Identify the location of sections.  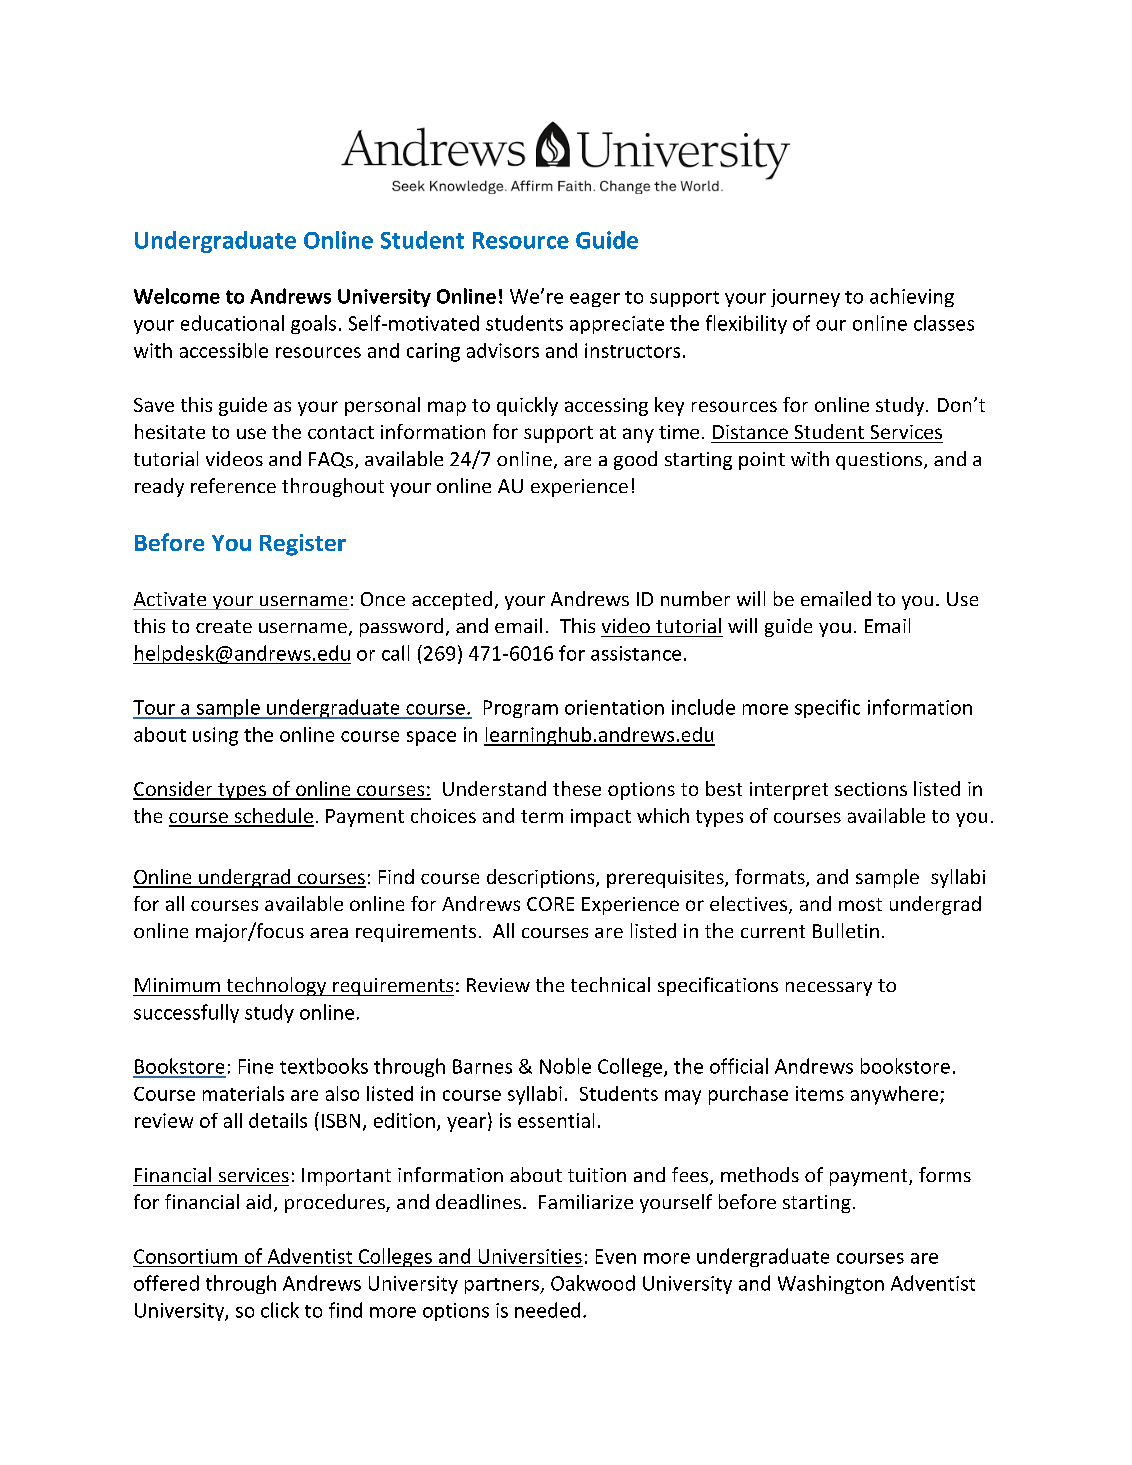
(871, 789).
